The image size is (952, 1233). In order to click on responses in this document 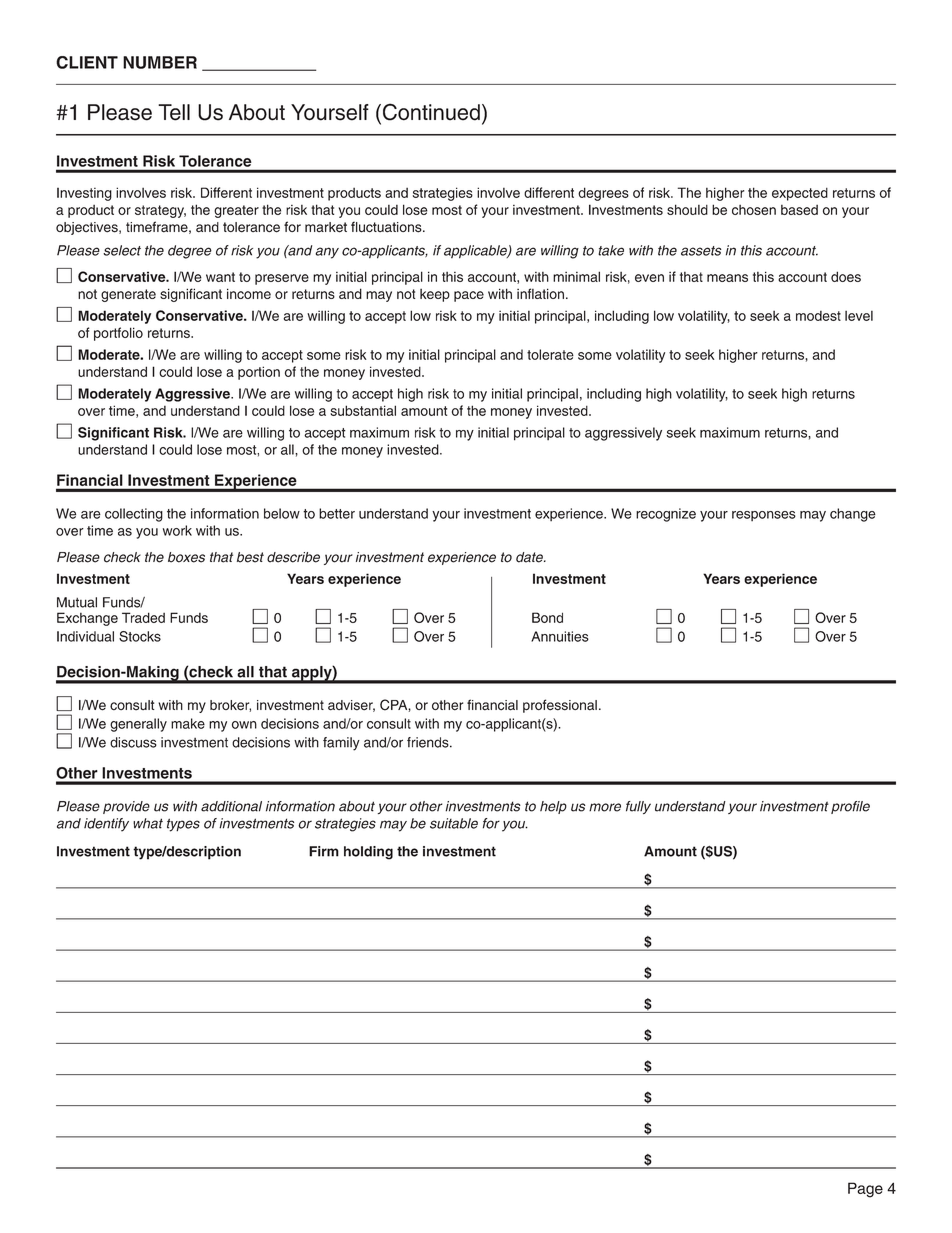, I will do `click(764, 516)`.
